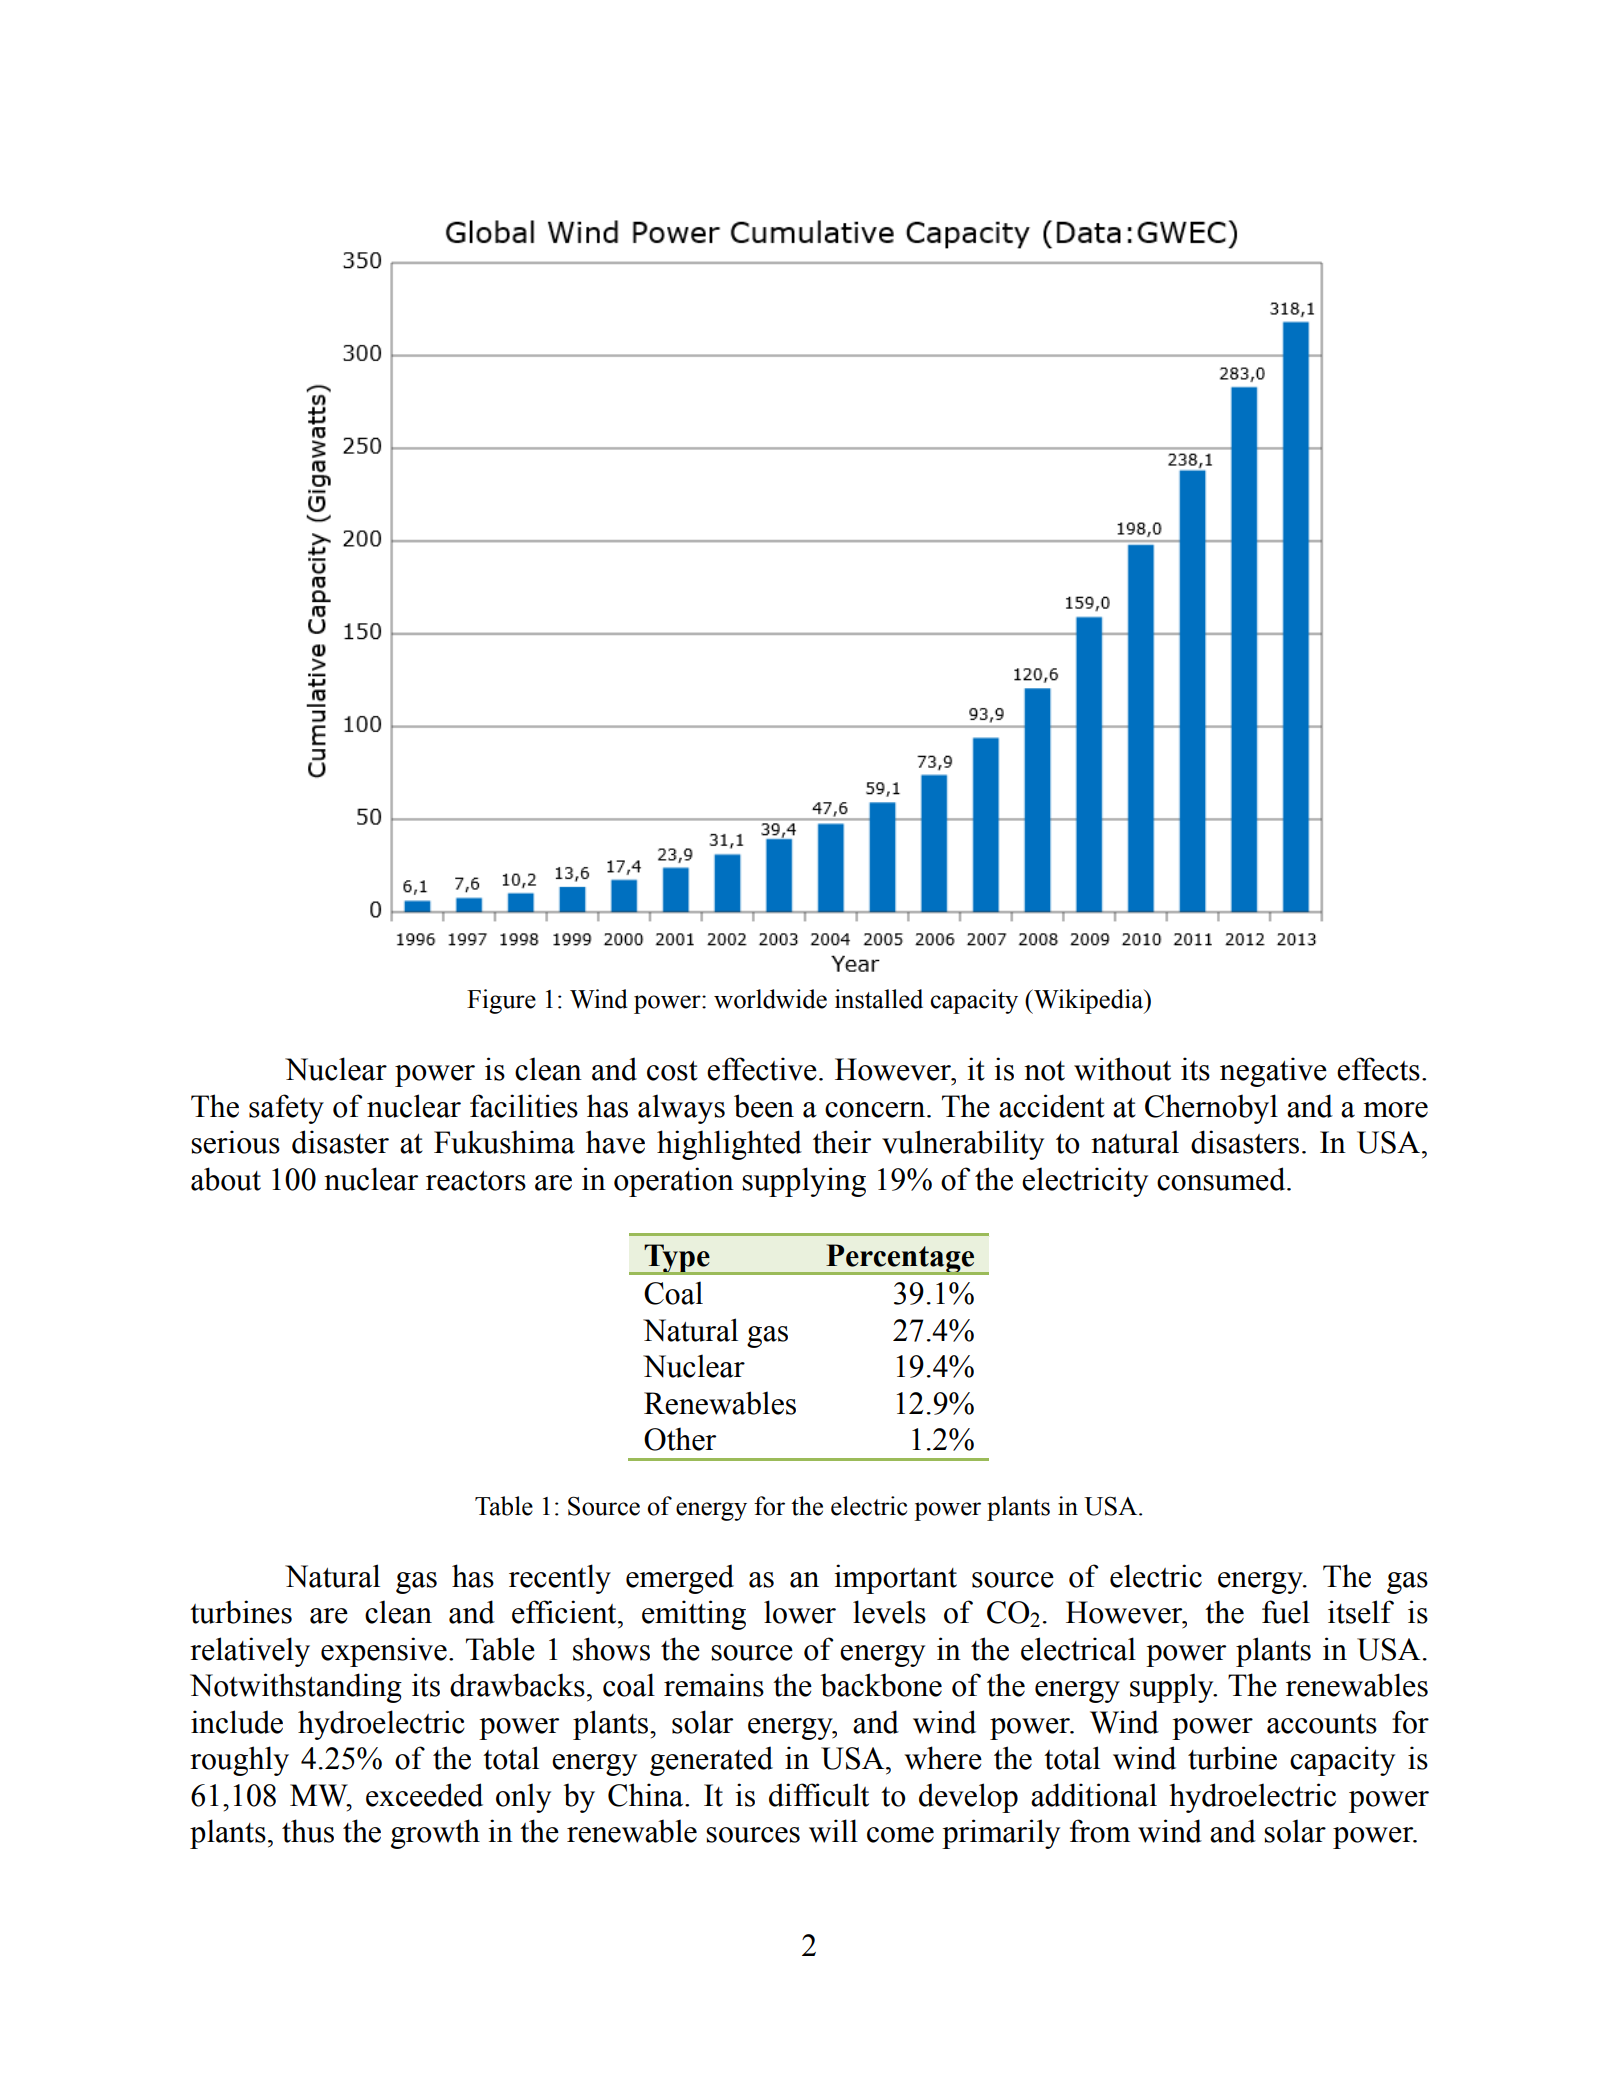 This image has width=1619, height=2095. I want to click on Figure, so click(501, 1001).
